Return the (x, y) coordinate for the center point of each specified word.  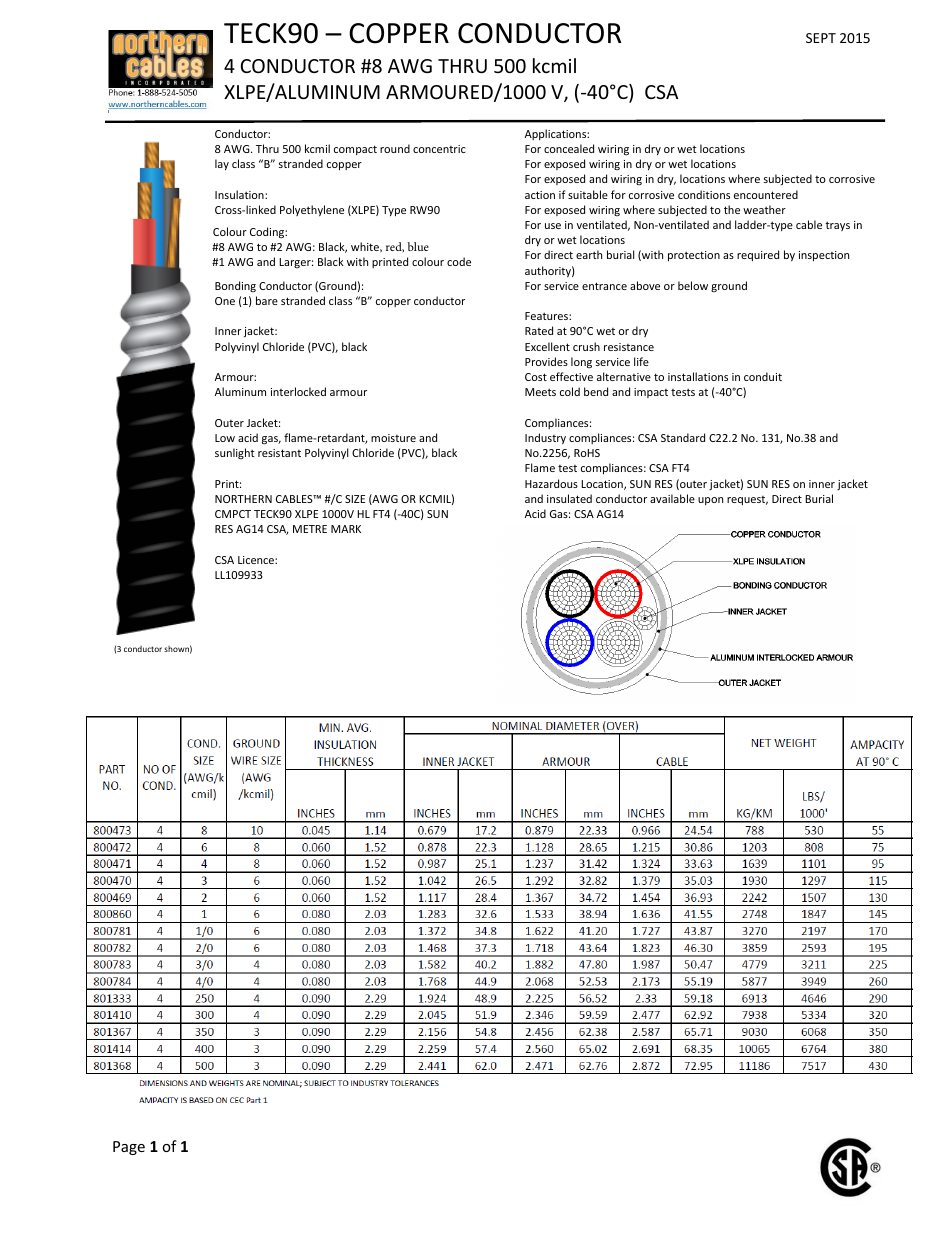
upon (710, 501)
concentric (439, 149)
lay (222, 164)
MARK (346, 529)
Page (129, 1148)
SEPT (821, 38)
